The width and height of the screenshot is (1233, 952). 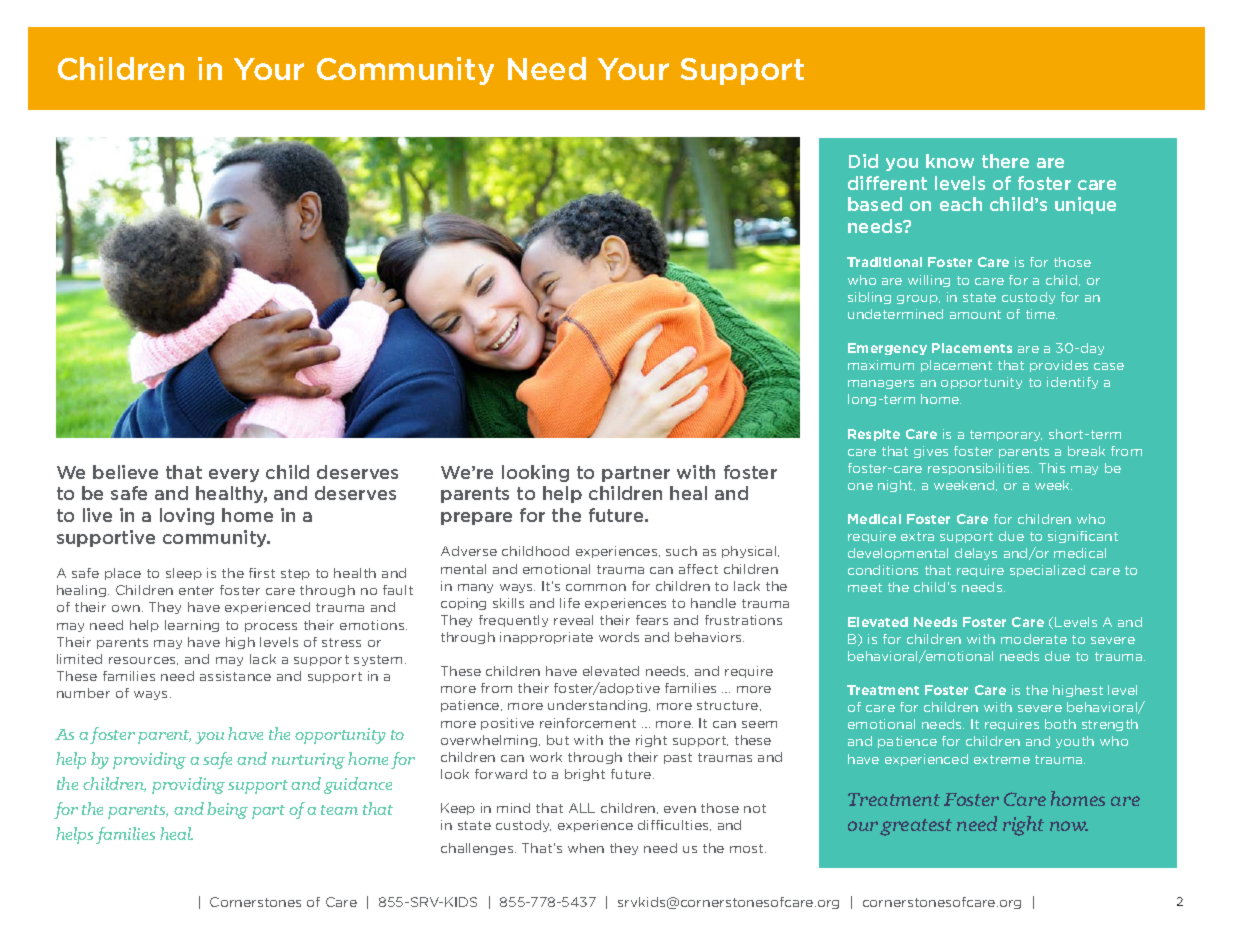 What do you see at coordinates (586, 848) in the screenshot?
I see `when` at bounding box center [586, 848].
